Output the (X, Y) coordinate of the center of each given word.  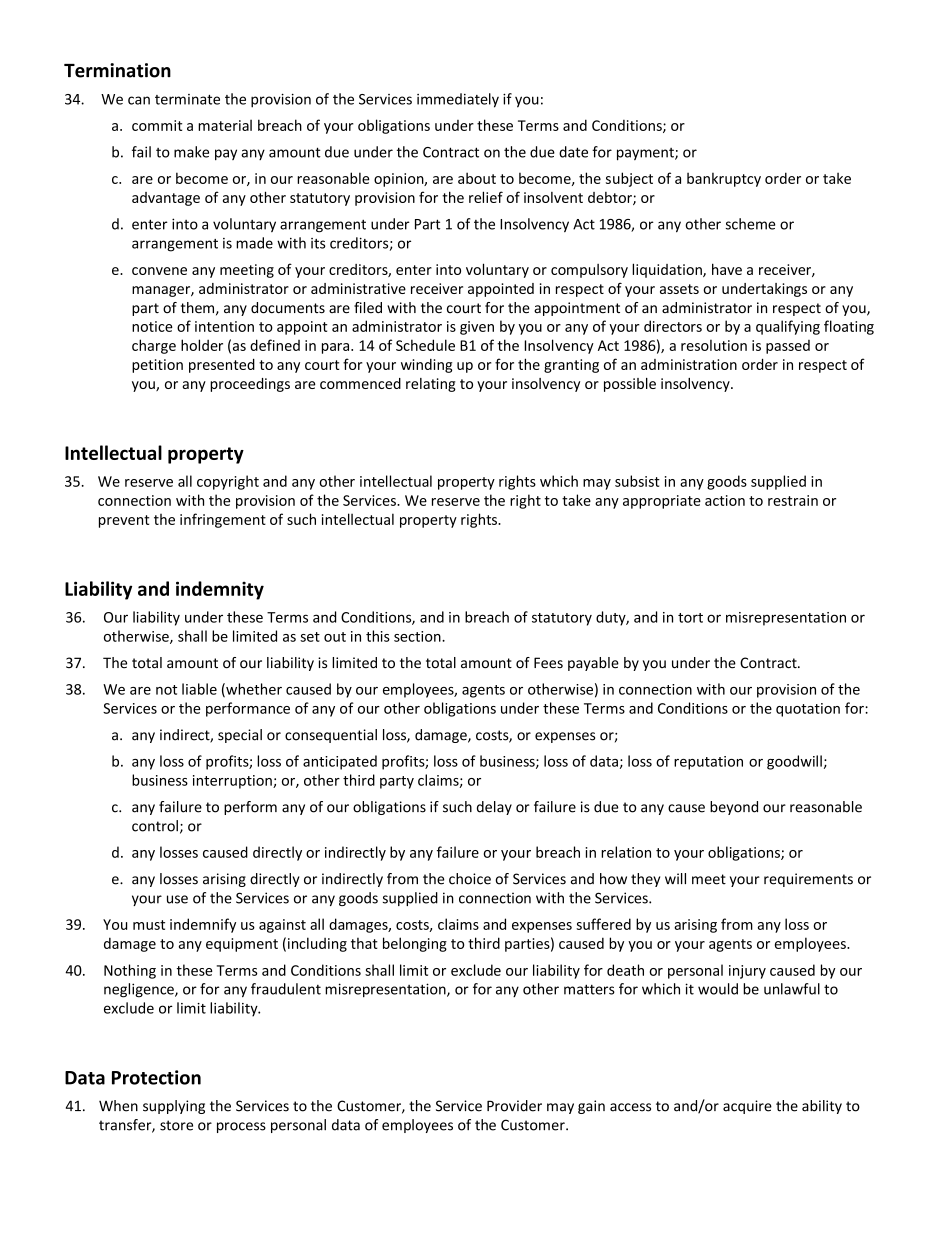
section (418, 636)
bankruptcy (724, 179)
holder (202, 345)
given (477, 328)
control (155, 826)
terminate (187, 99)
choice (470, 879)
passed (788, 347)
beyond (734, 808)
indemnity (220, 590)
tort (690, 618)
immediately (458, 100)
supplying (174, 1107)
